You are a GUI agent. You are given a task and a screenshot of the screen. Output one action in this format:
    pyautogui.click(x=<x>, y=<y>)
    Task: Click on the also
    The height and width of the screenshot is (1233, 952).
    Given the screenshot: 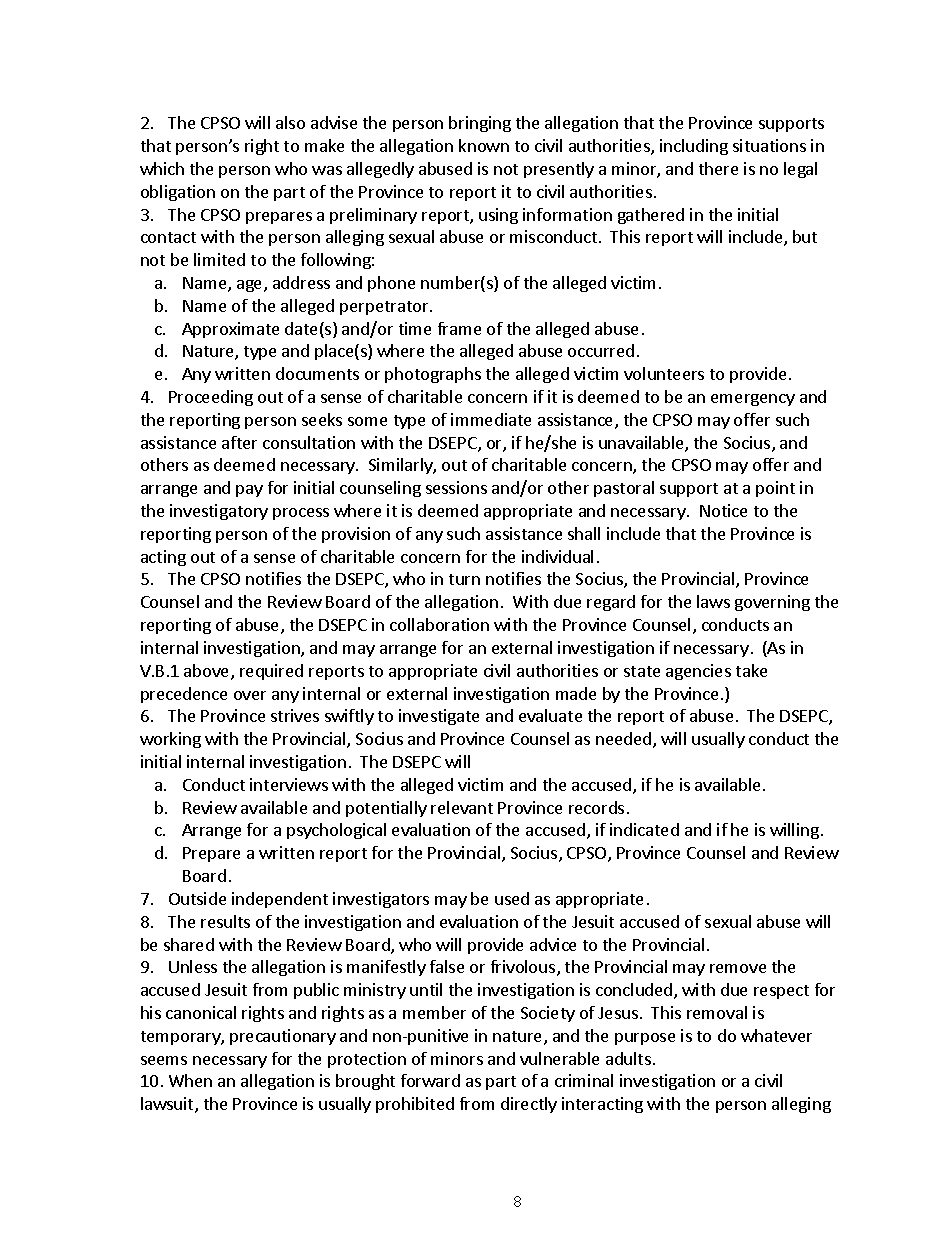 What is the action you would take?
    pyautogui.click(x=290, y=122)
